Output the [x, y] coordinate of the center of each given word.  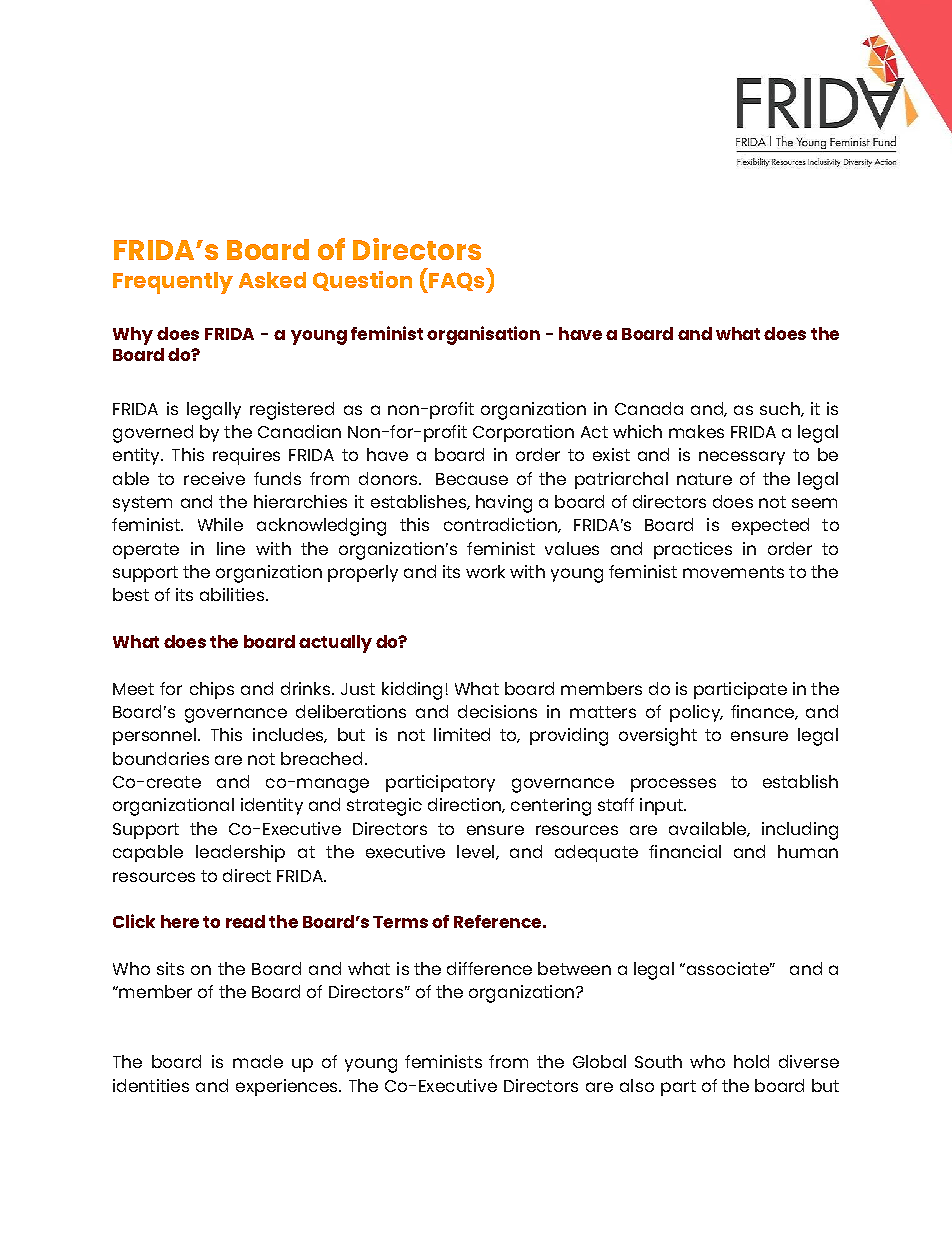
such [781, 409]
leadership [240, 853]
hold [751, 1061]
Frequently [173, 283]
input [662, 806]
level [477, 852]
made [258, 1061]
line [231, 548]
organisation [483, 335]
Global [599, 1061]
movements [733, 572]
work [485, 571]
